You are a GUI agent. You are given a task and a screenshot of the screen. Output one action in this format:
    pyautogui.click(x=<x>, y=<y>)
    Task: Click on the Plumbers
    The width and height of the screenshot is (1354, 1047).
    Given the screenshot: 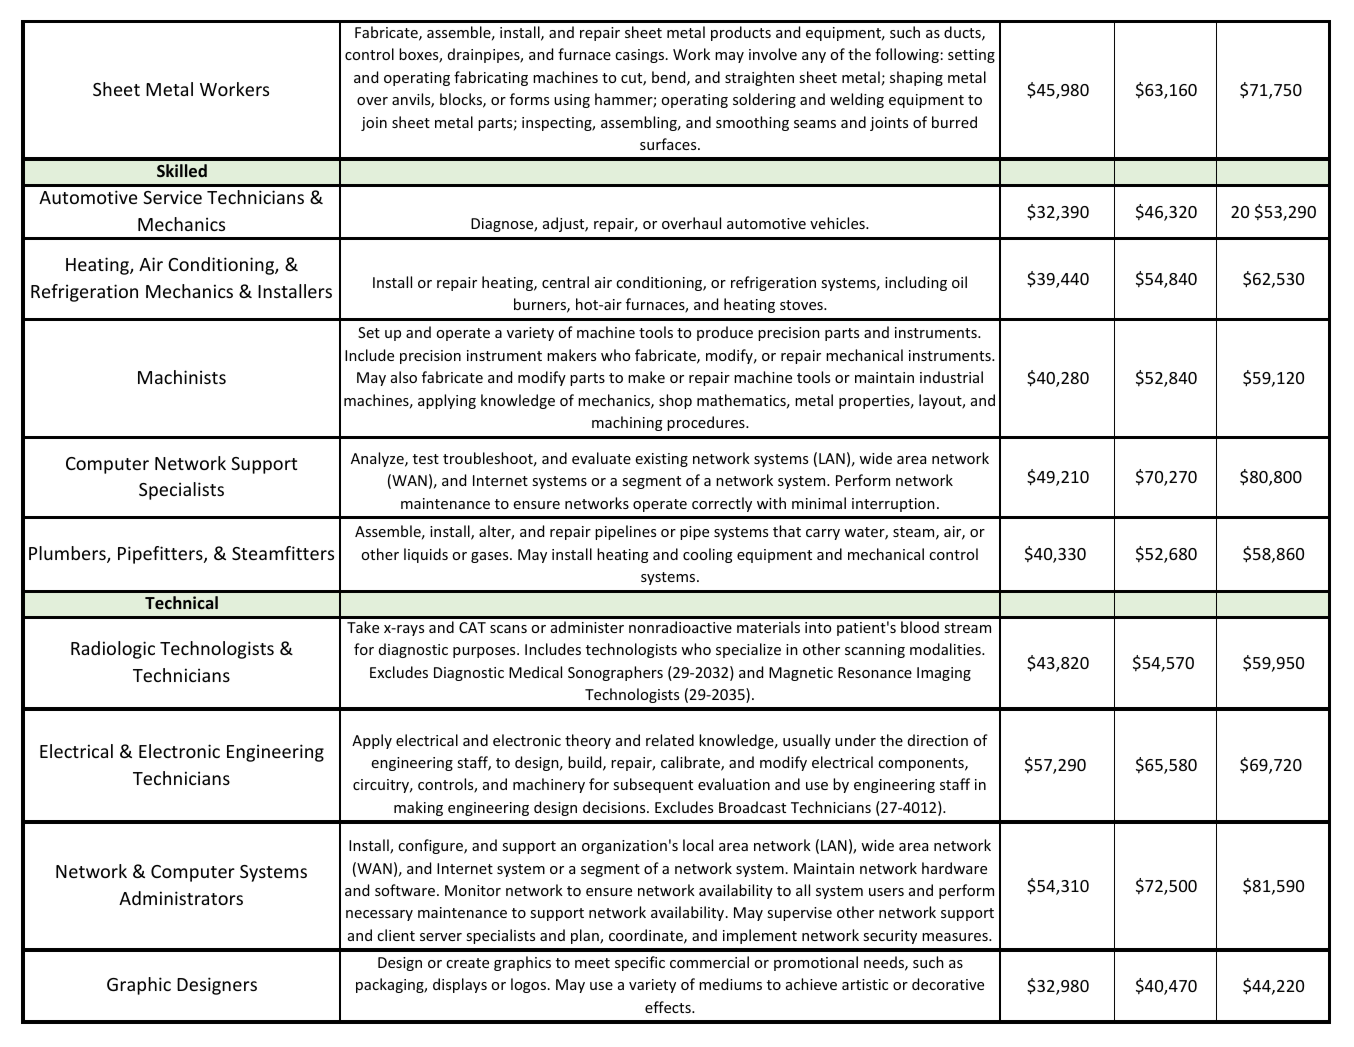 What is the action you would take?
    pyautogui.click(x=68, y=554)
